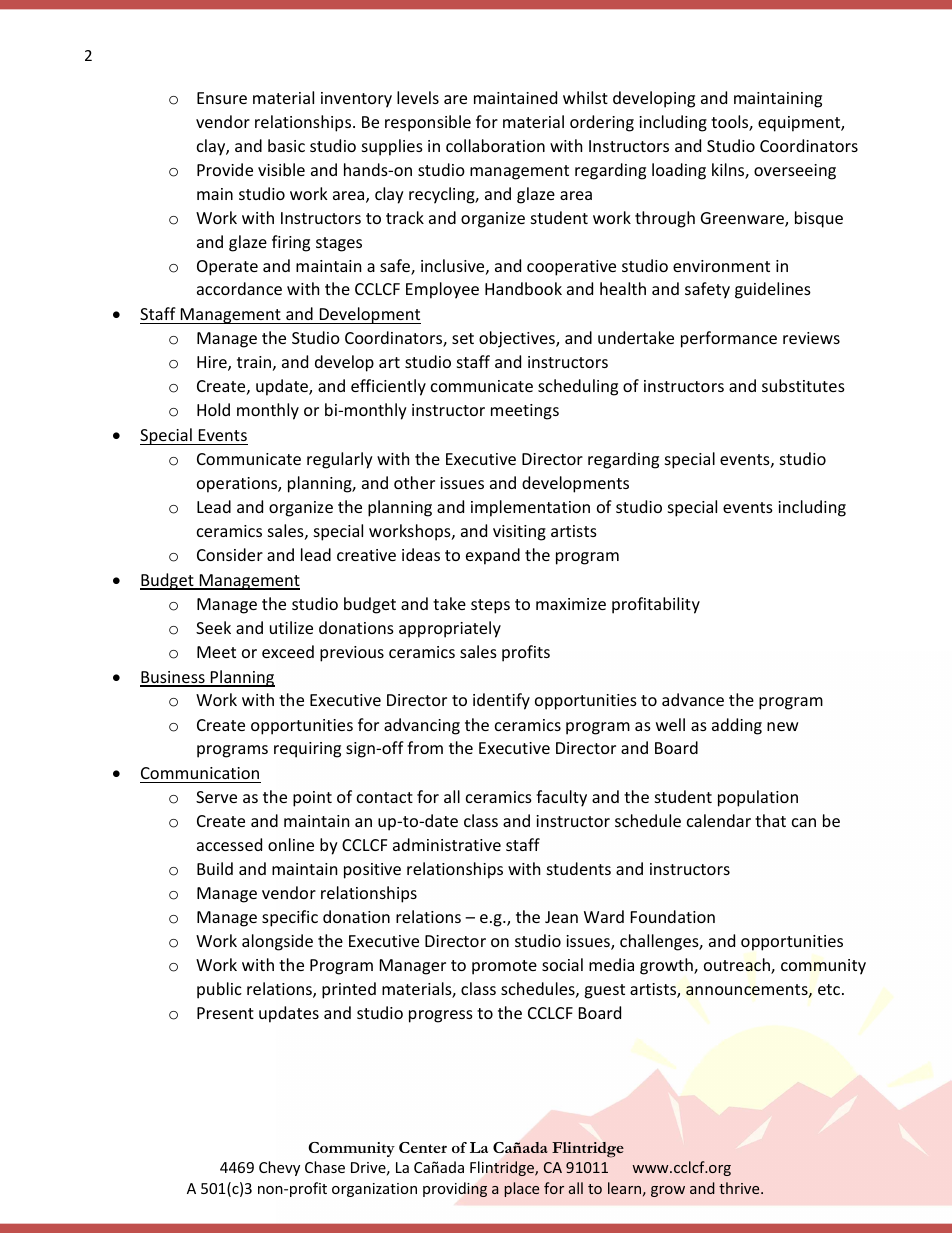 This page has width=952, height=1233. What do you see at coordinates (518, 339) in the page?
I see `objectives` at bounding box center [518, 339].
